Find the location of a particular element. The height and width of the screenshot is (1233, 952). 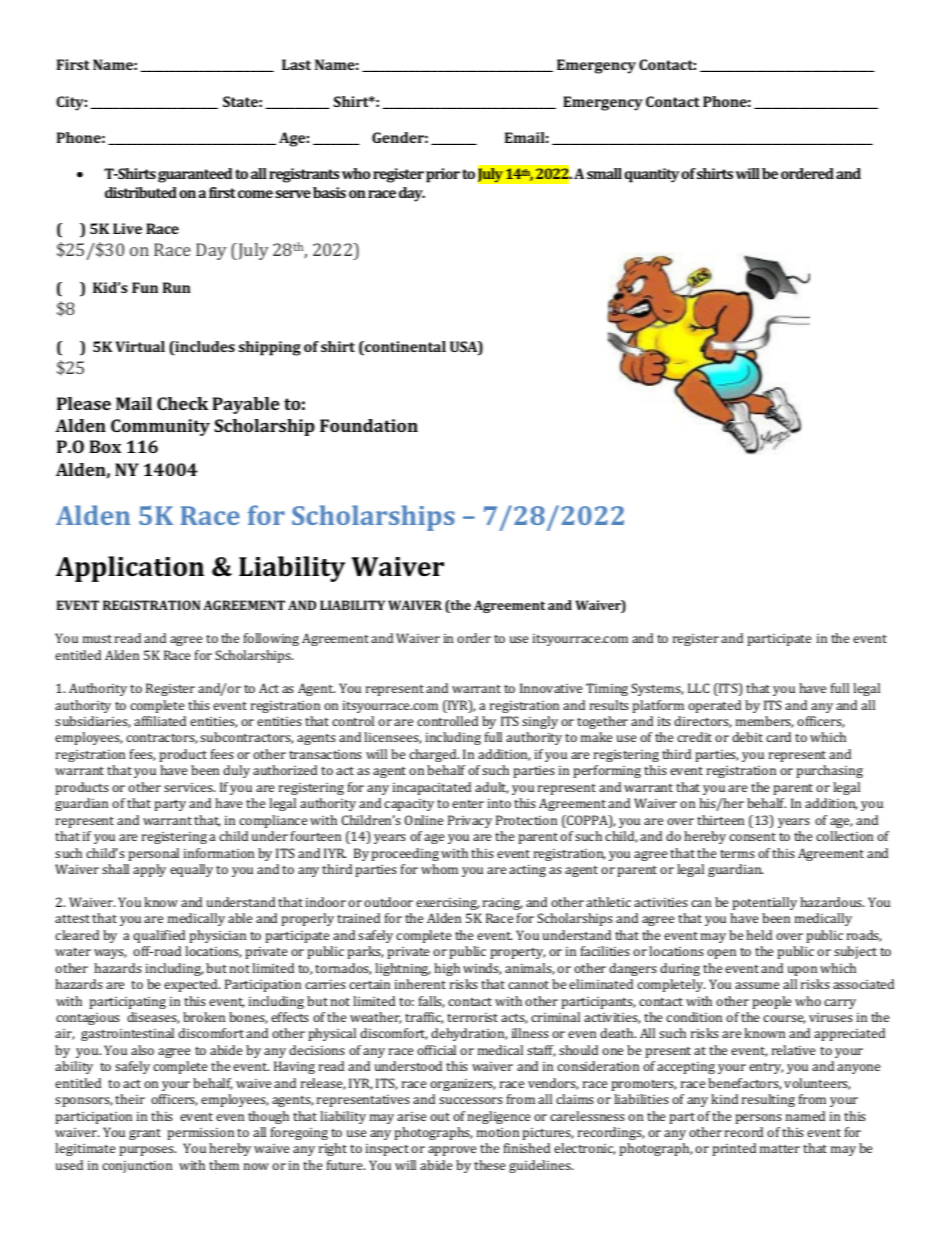

approve is located at coordinates (452, 1151).
